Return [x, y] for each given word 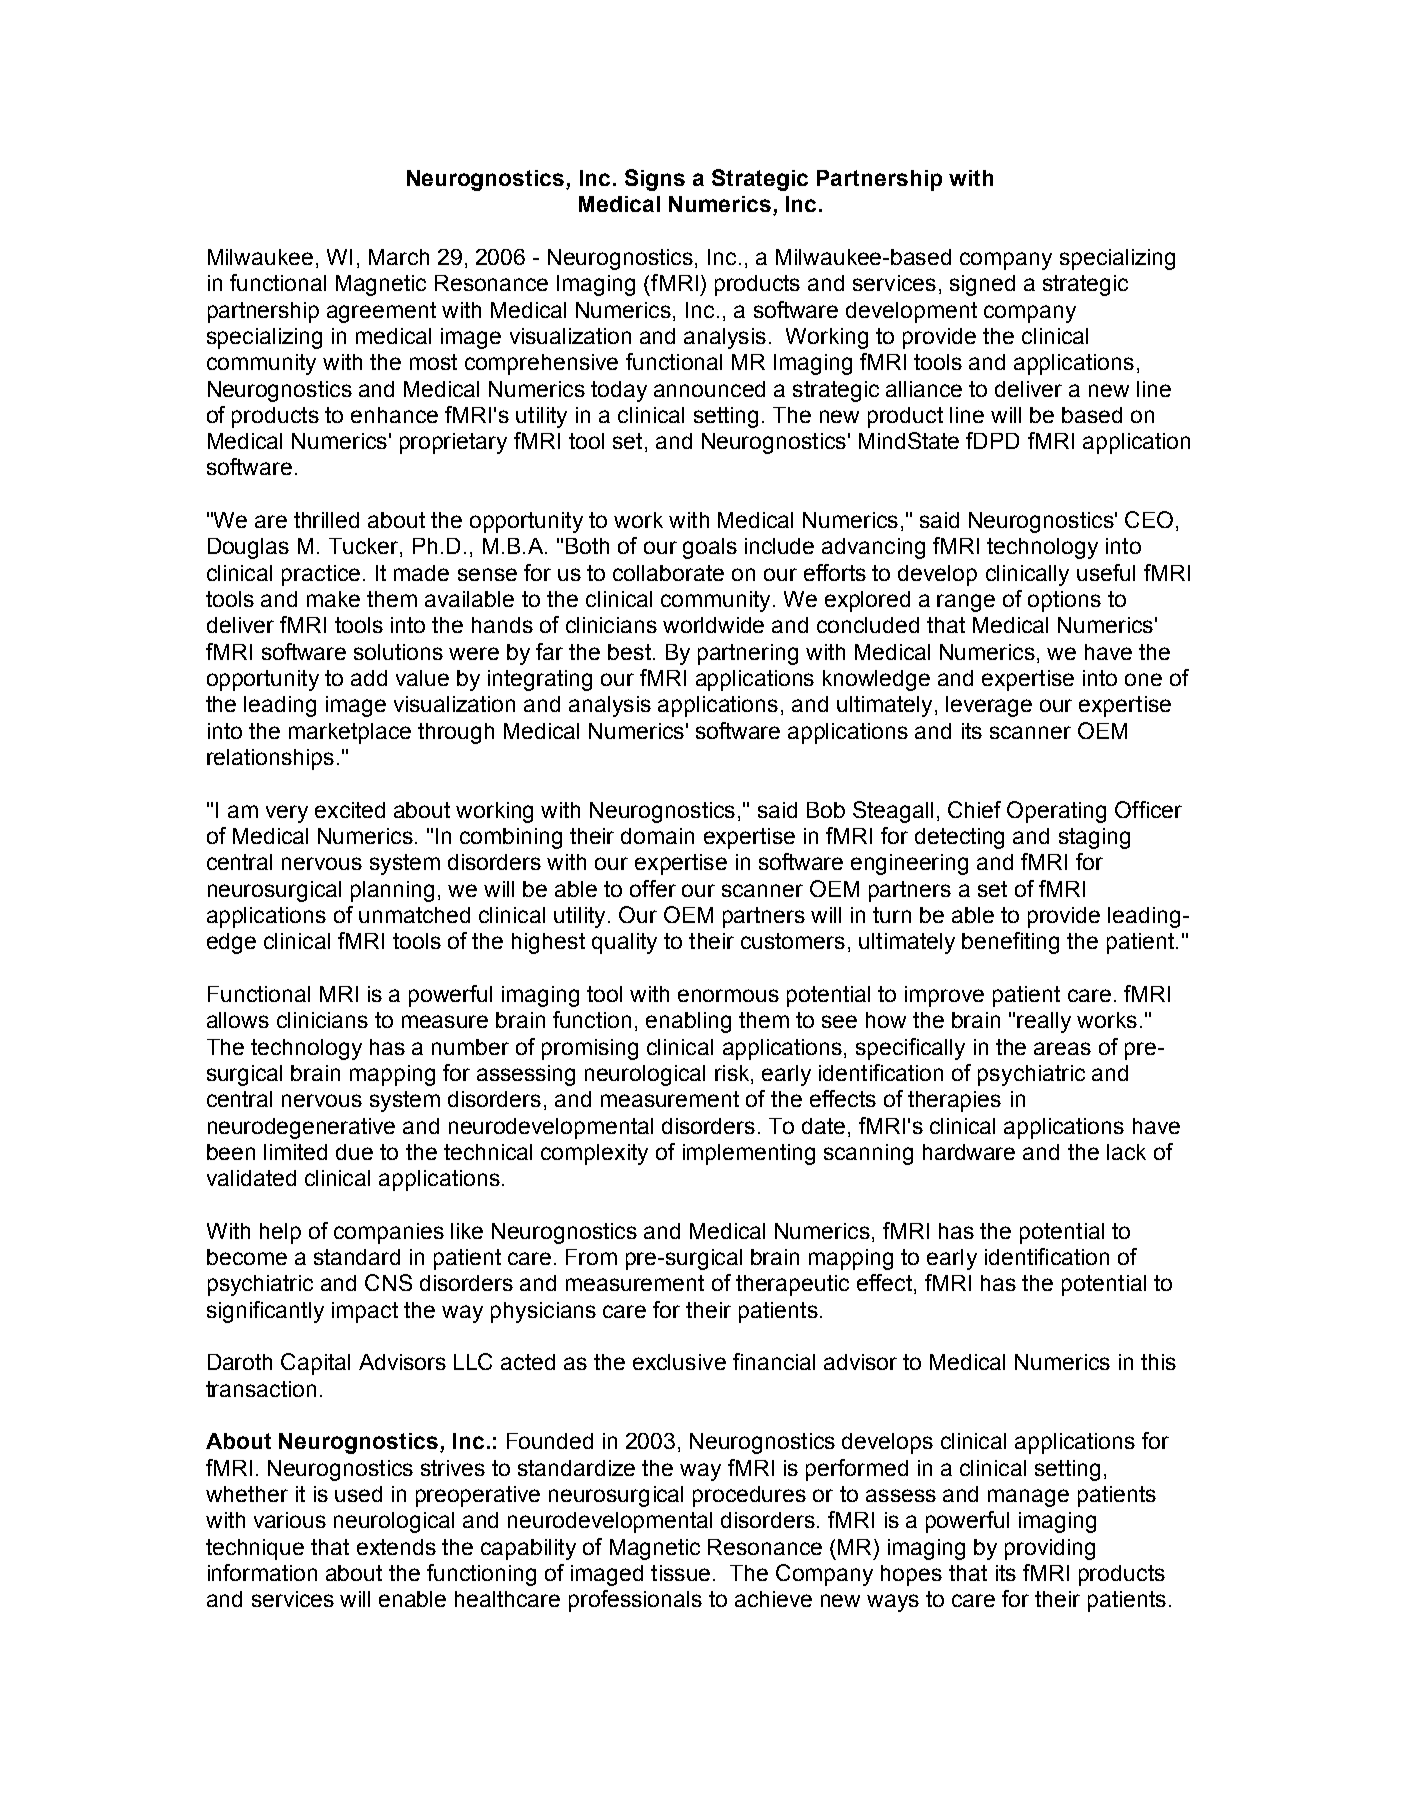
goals [710, 548]
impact [365, 1312]
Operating [1056, 812]
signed [982, 285]
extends [396, 1547]
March [399, 257]
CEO [1149, 519]
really [1044, 1022]
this [1158, 1362]
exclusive [679, 1362]
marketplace [350, 733]
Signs [655, 180]
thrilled [326, 520]
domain [657, 836]
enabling [688, 1022]
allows [238, 1020]
